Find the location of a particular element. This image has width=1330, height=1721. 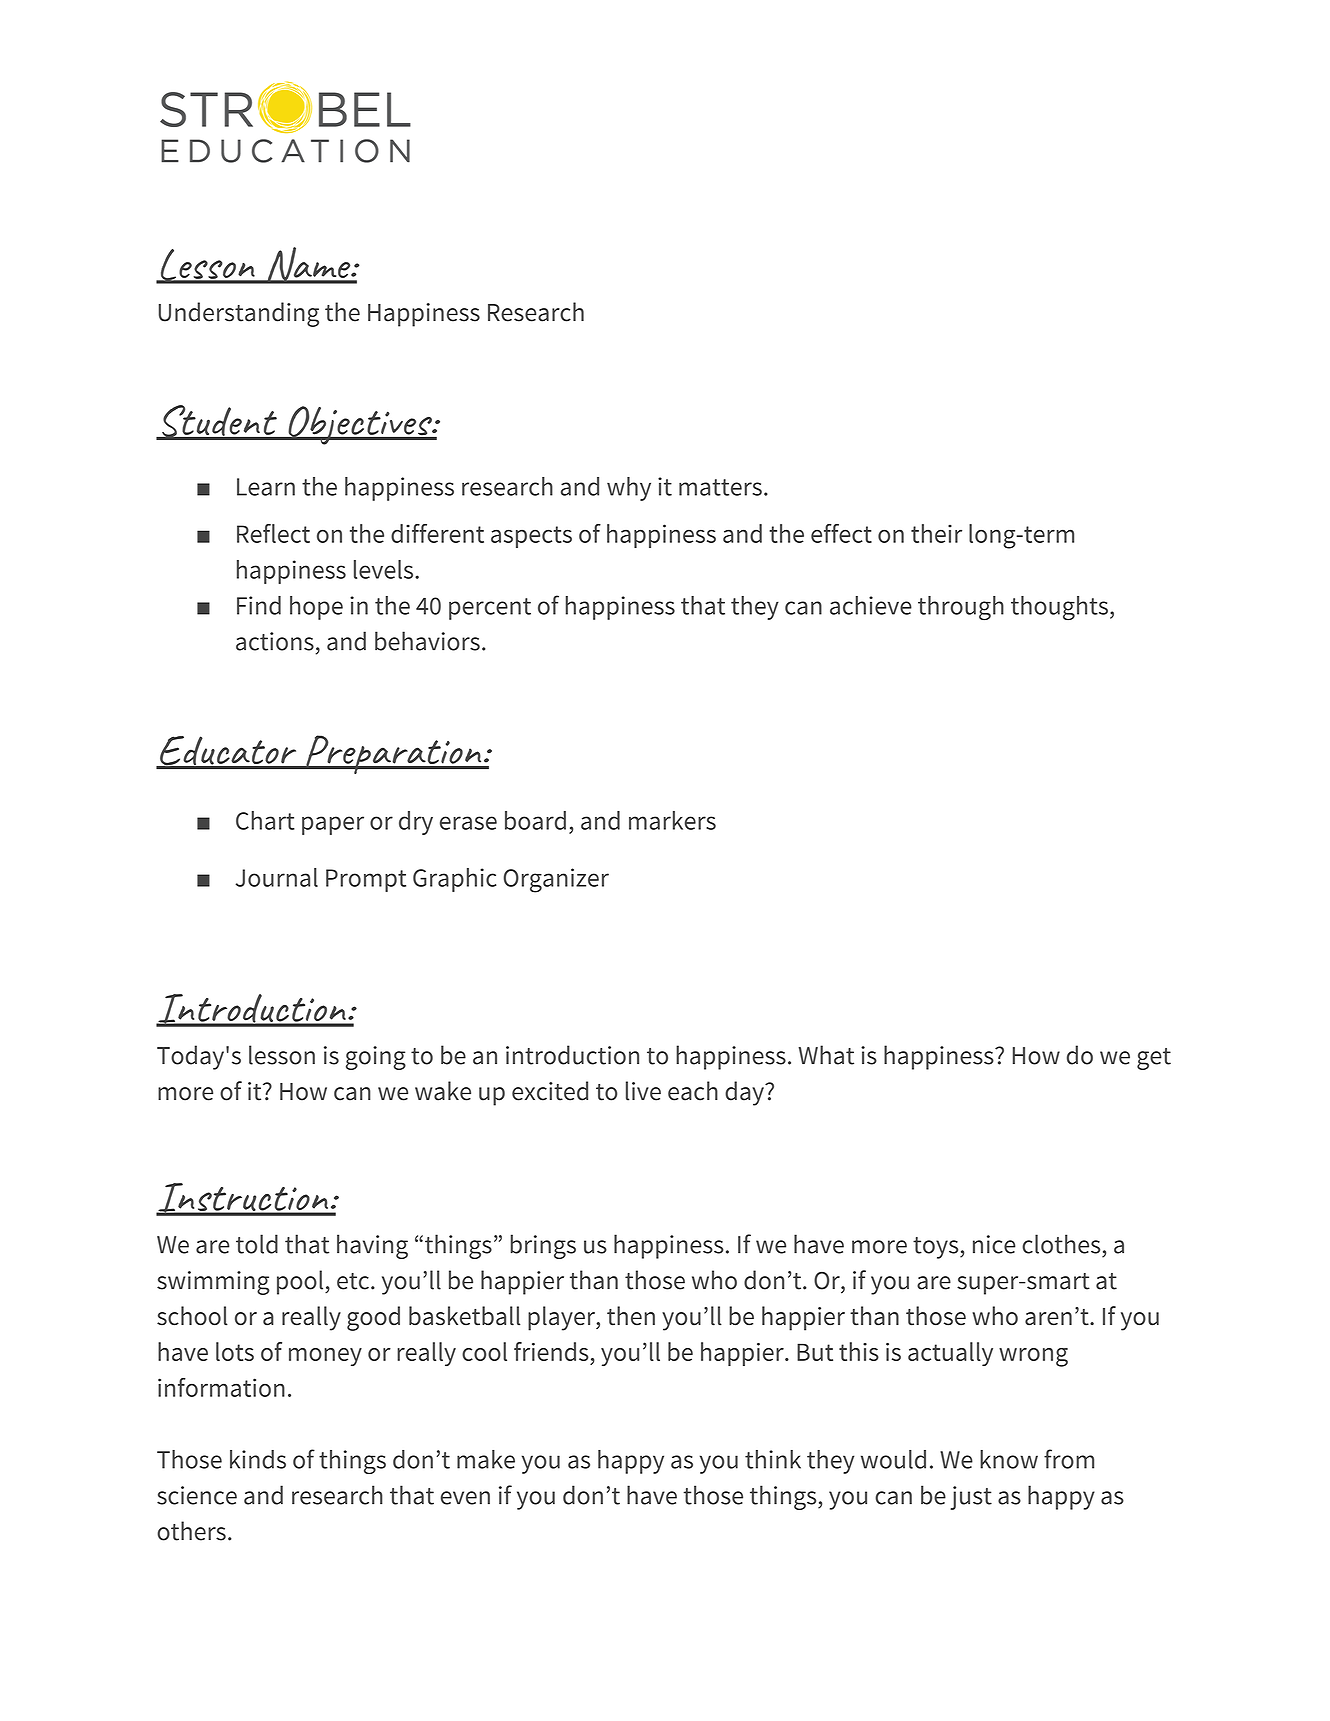

Understanding is located at coordinates (239, 314).
